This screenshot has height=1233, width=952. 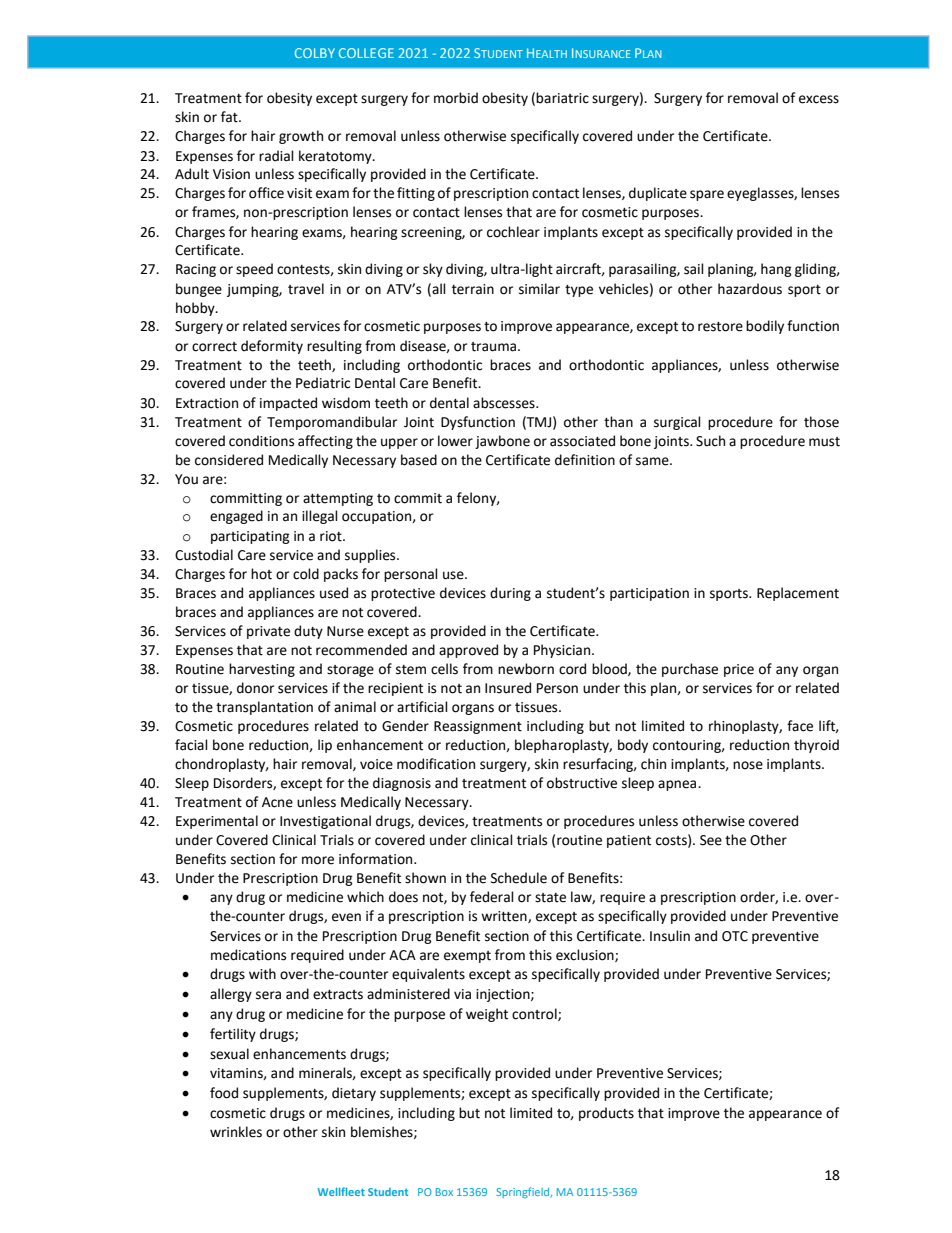 I want to click on morbid, so click(x=456, y=98).
